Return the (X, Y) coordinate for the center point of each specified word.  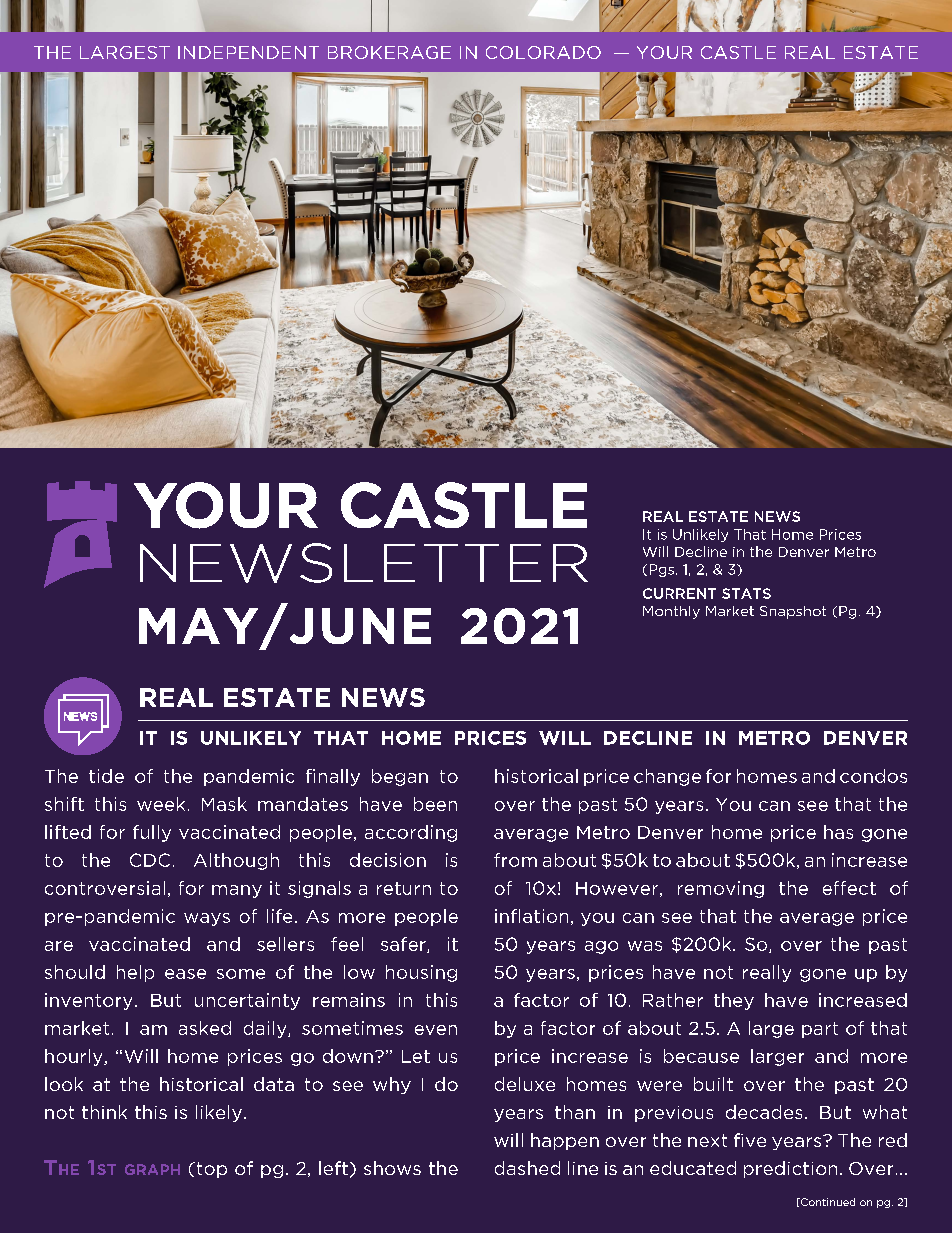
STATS (746, 593)
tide (106, 776)
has (838, 832)
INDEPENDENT (248, 52)
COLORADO (543, 52)
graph (152, 1169)
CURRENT (679, 593)
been (435, 804)
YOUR (664, 52)
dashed (527, 1168)
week (161, 804)
